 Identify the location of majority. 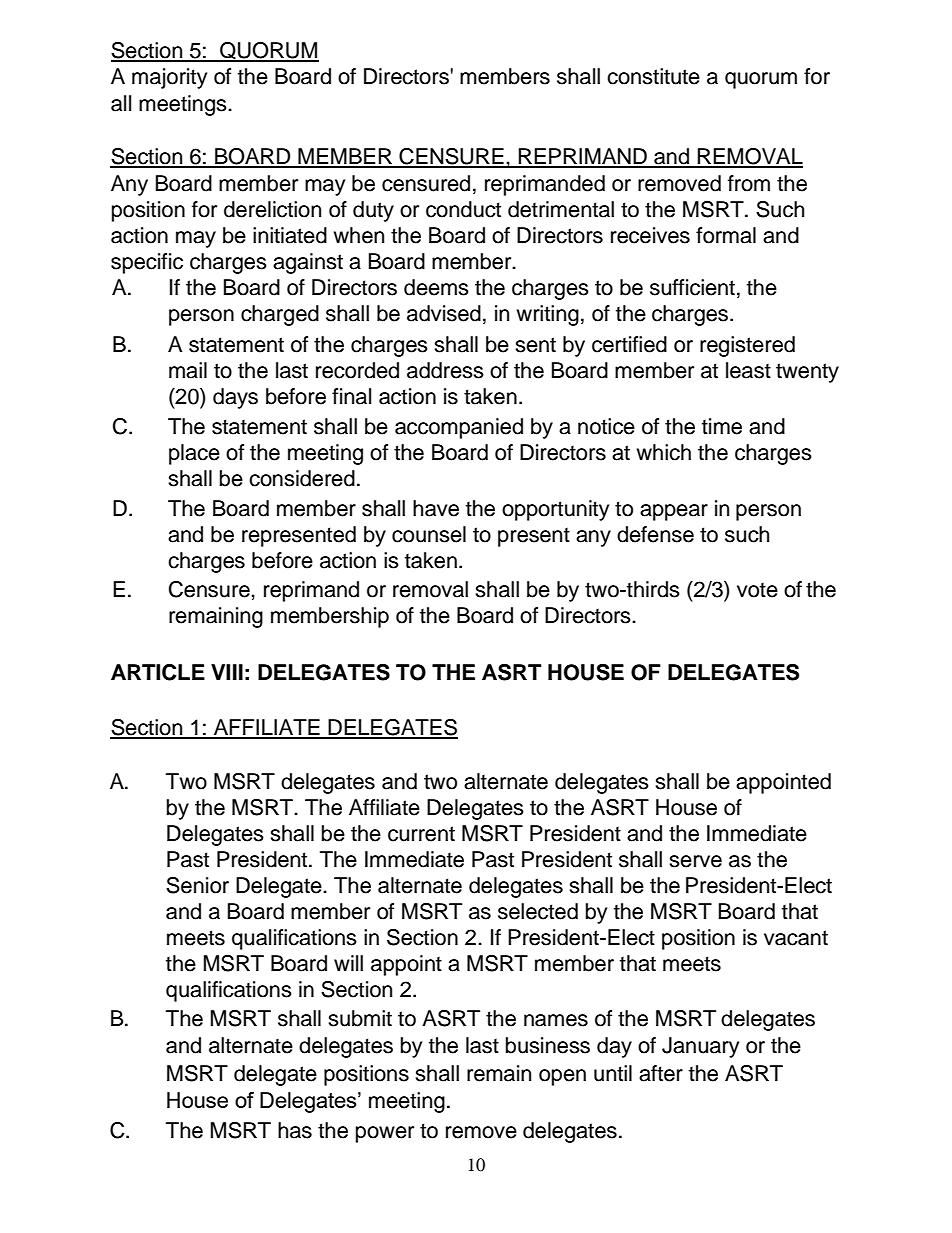
(169, 78).
